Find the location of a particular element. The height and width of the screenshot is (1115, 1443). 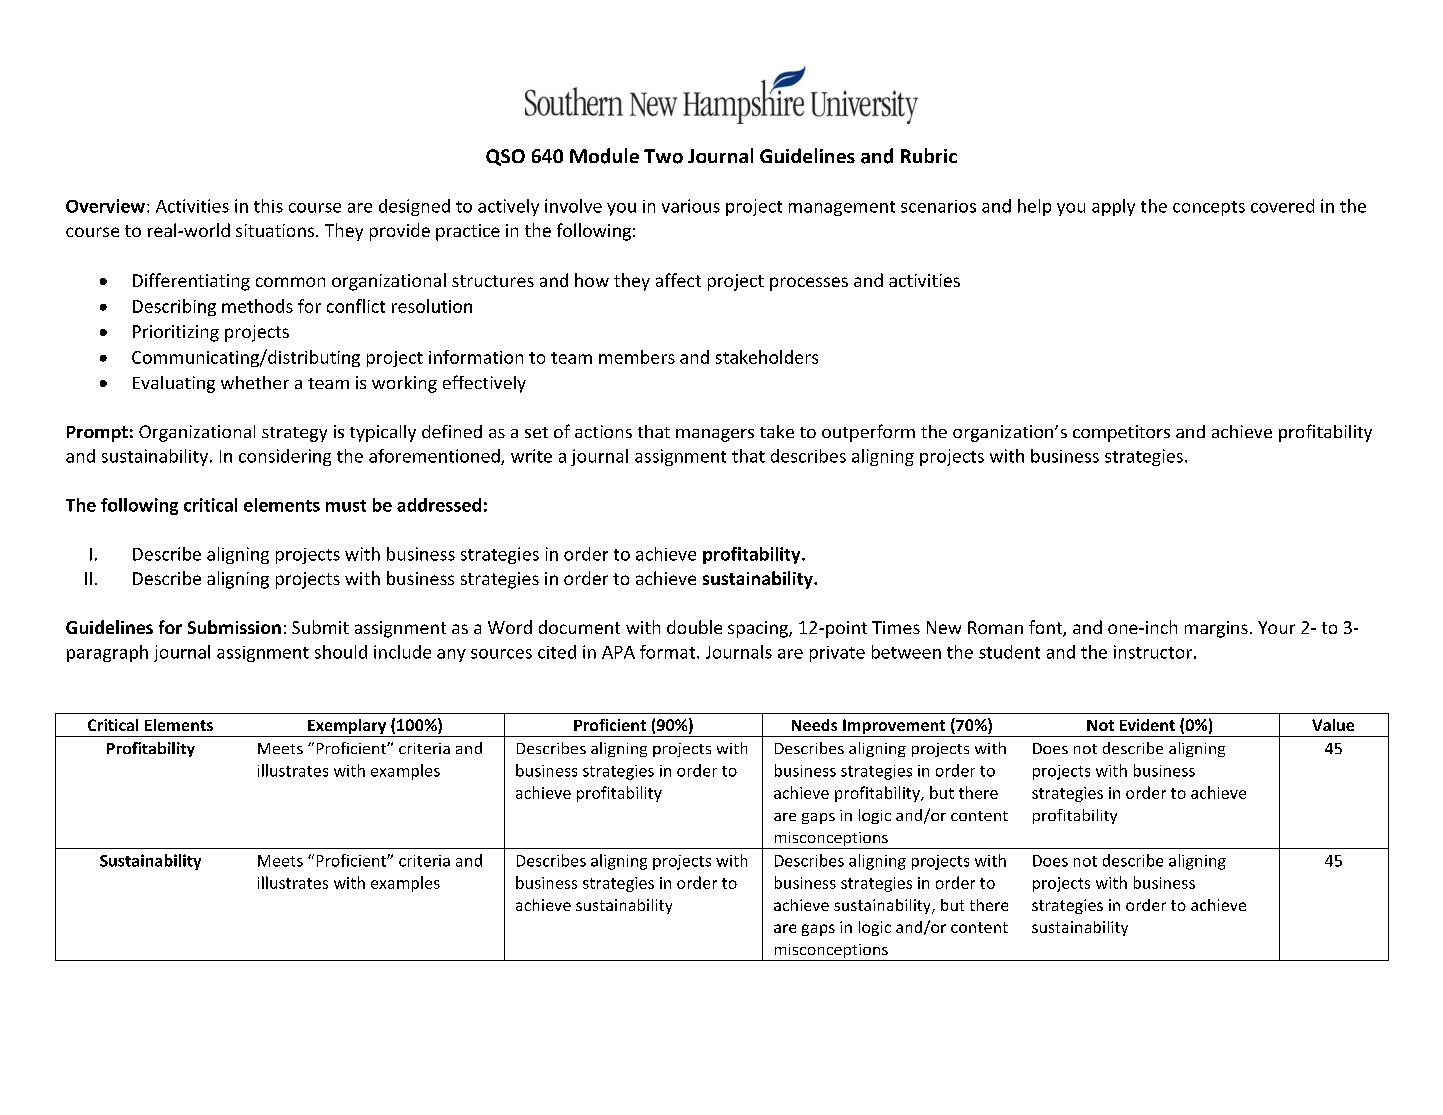

Prioritizing is located at coordinates (176, 333).
